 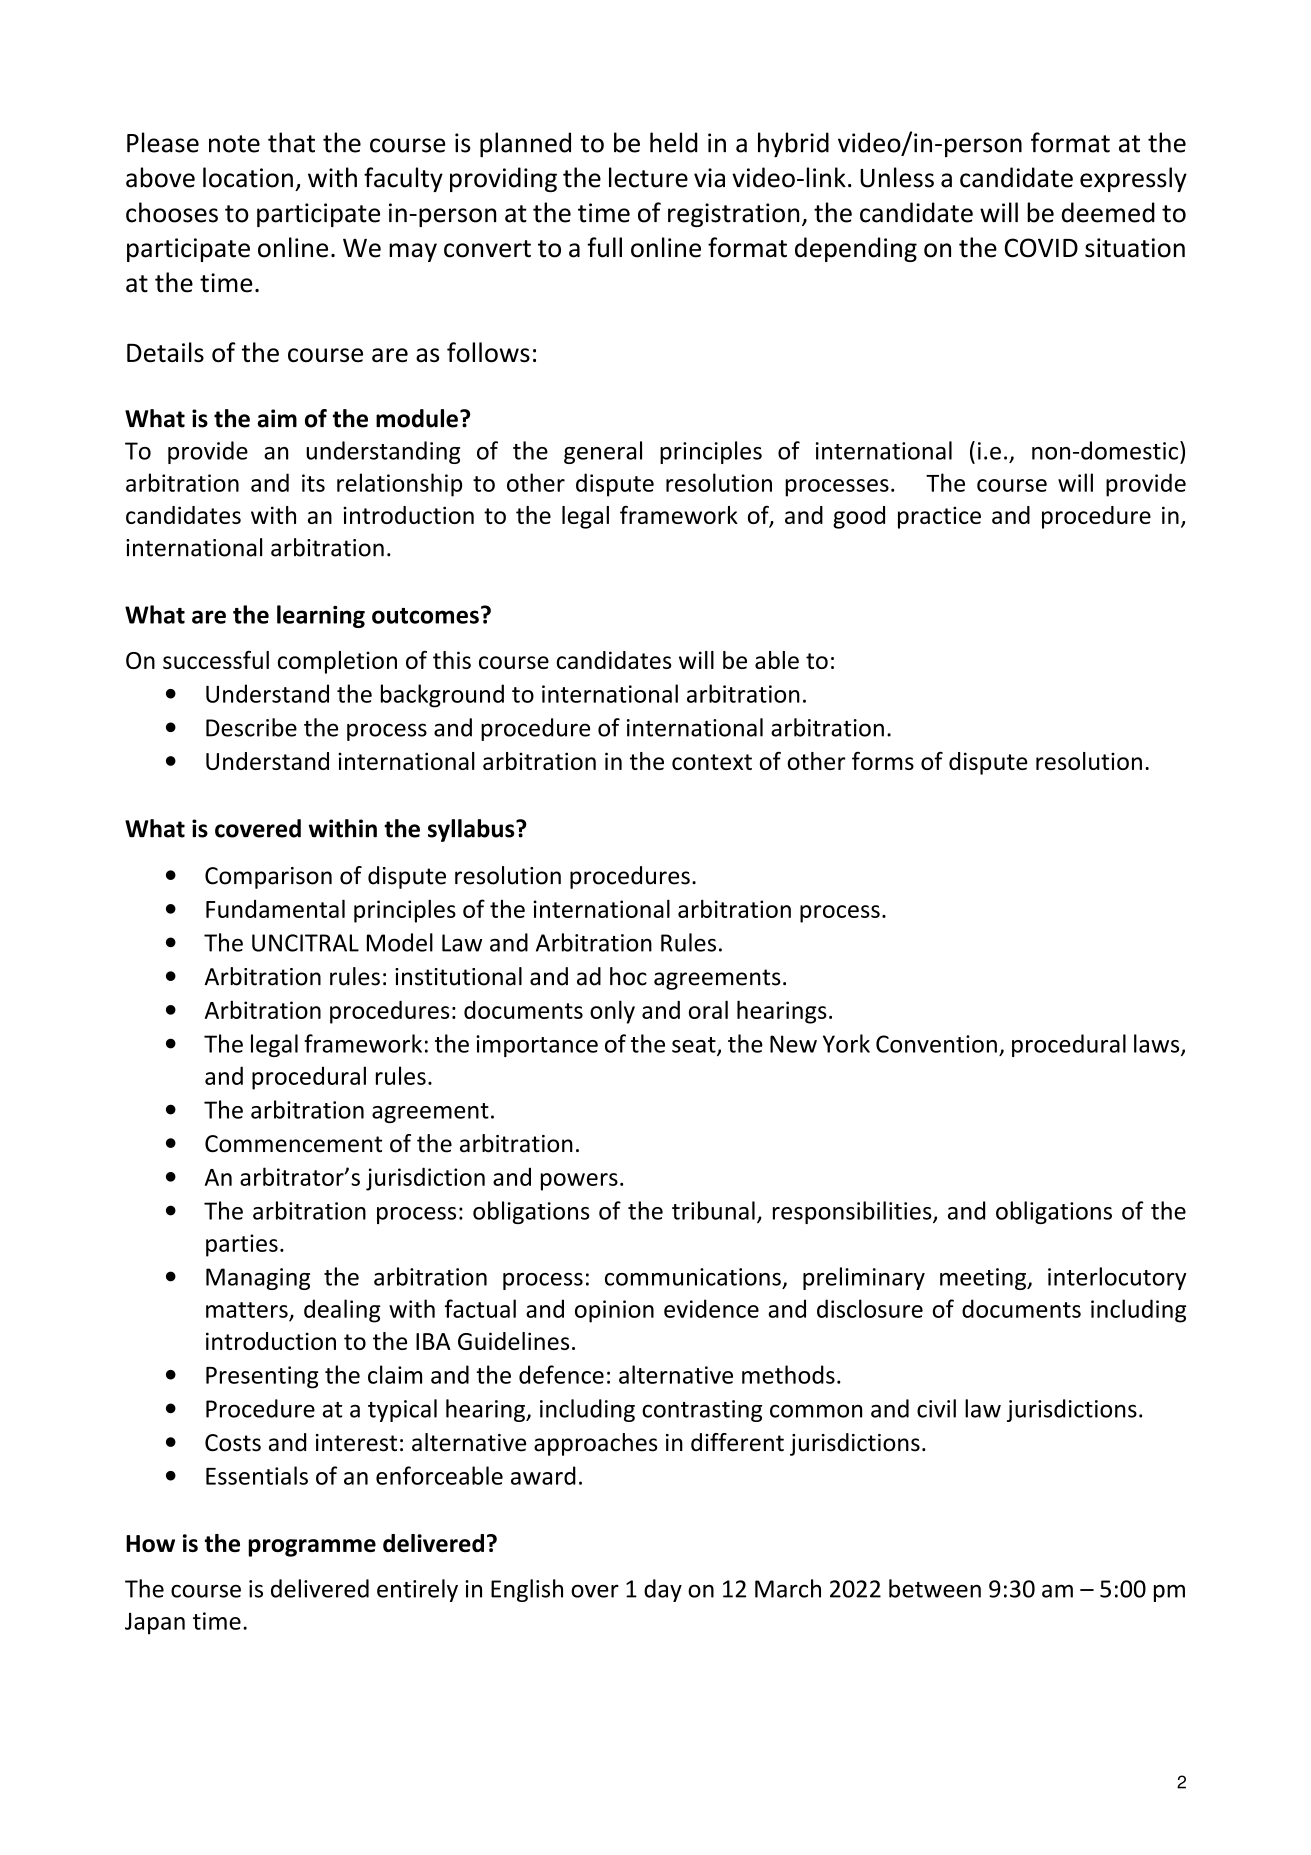 I want to click on Convention, so click(x=936, y=1044).
